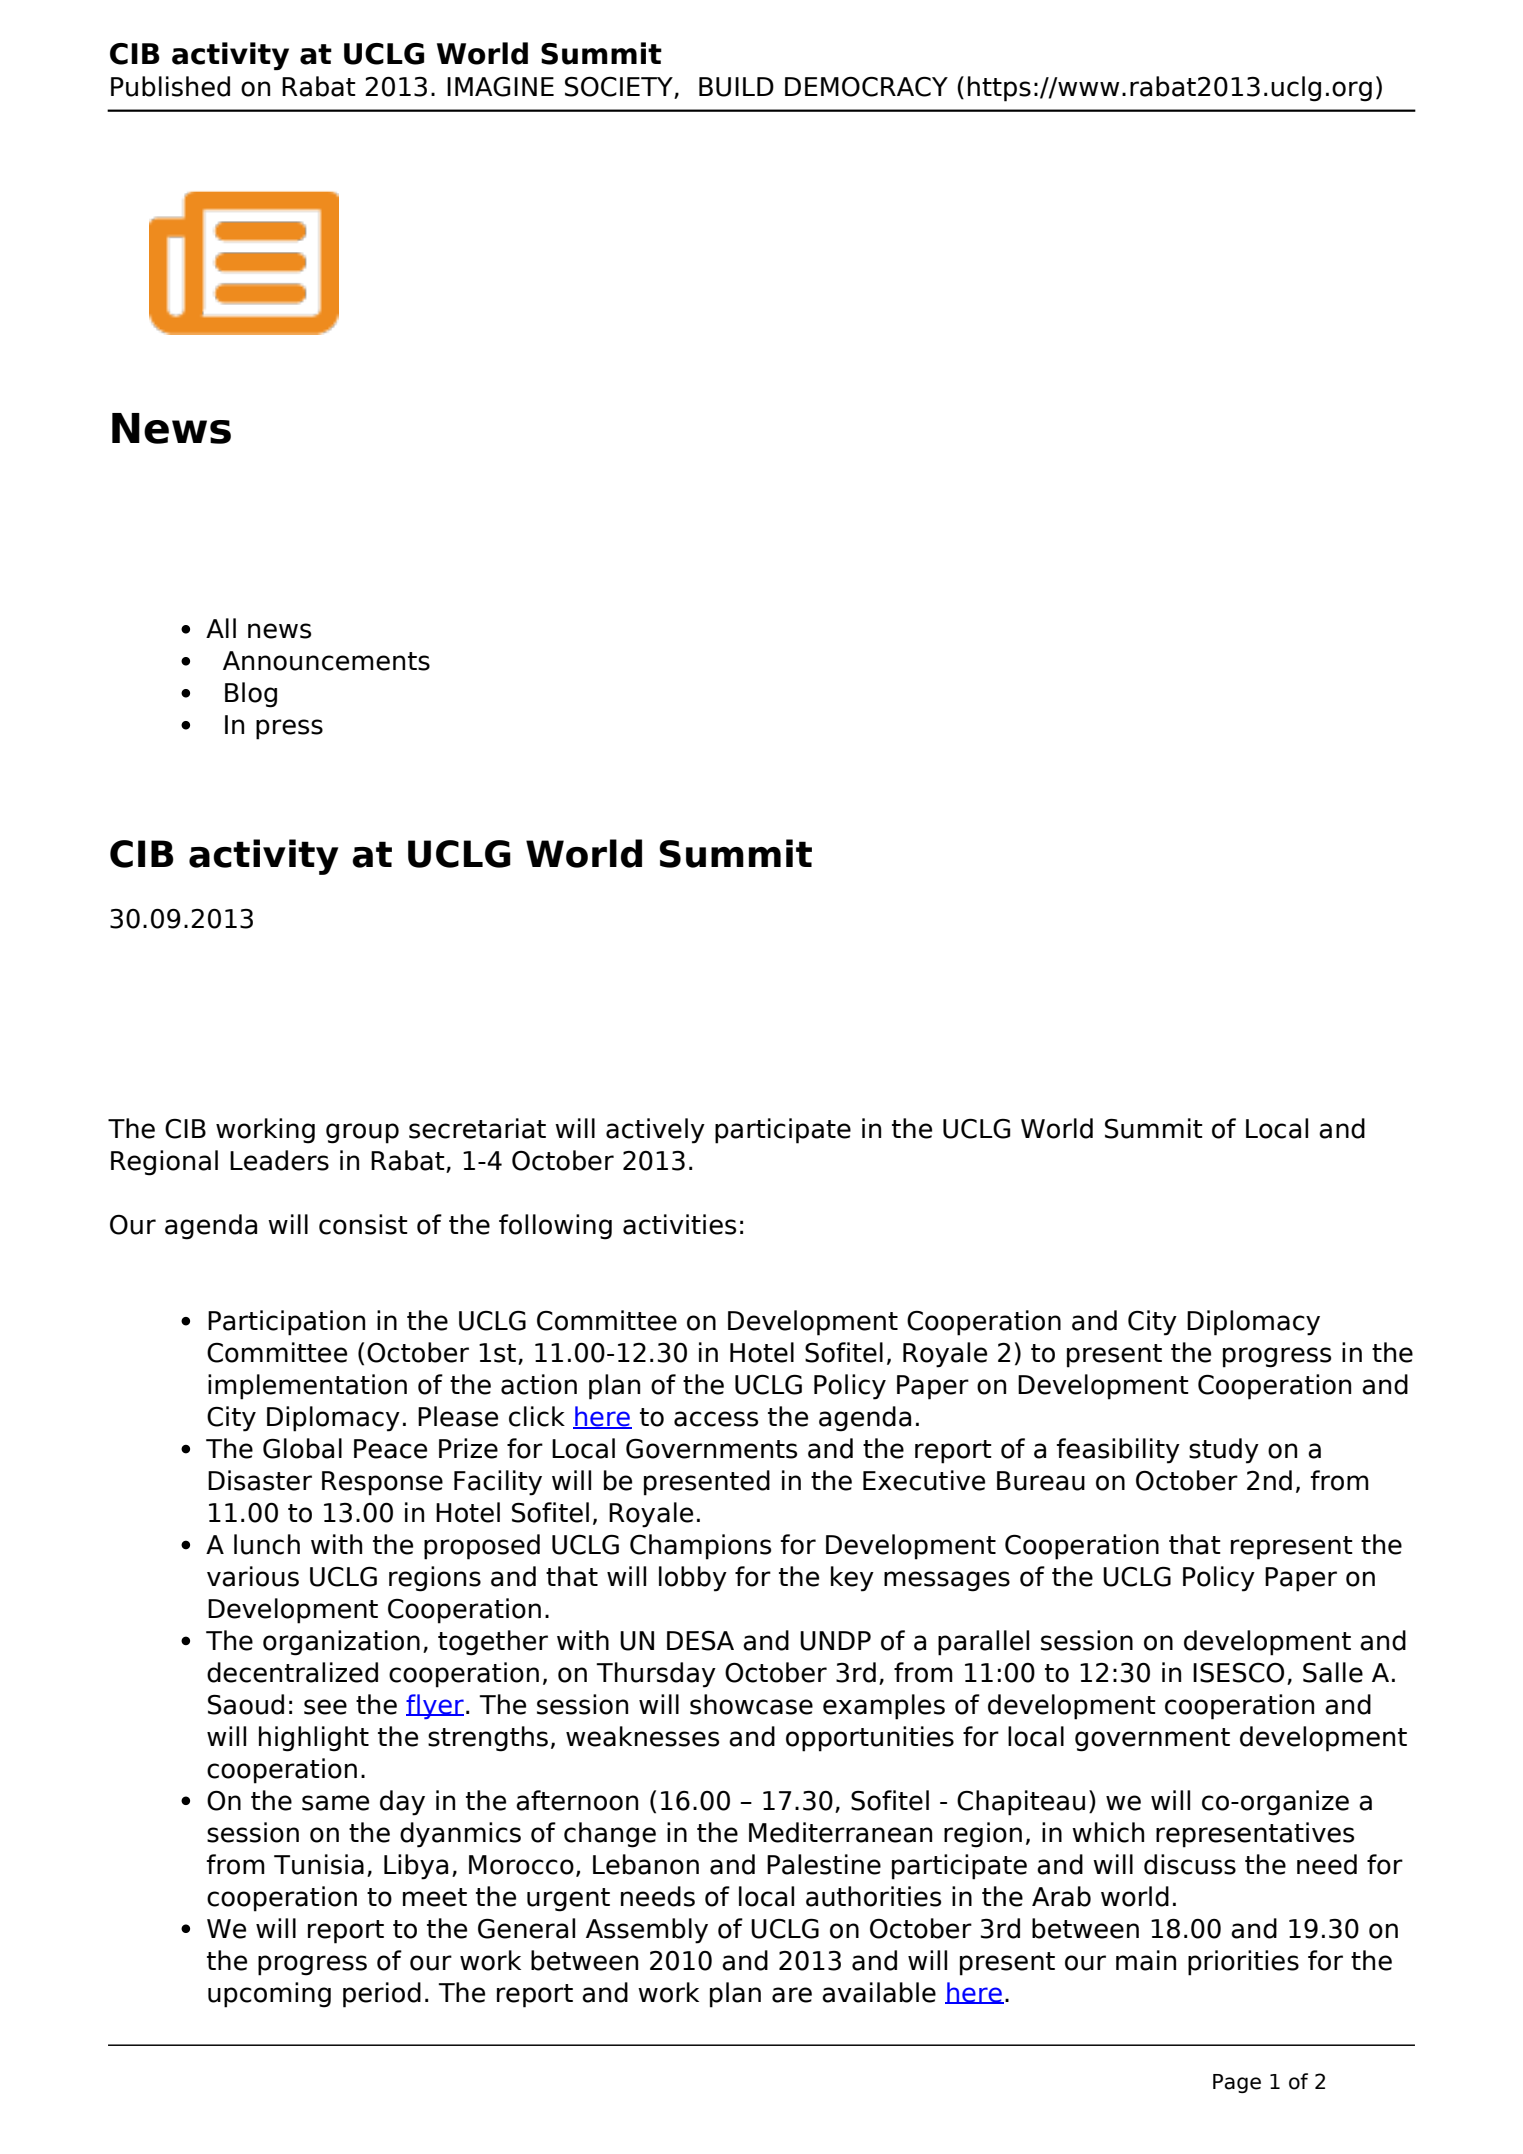  Describe the element at coordinates (736, 87) in the screenshot. I see `BUILD` at that location.
